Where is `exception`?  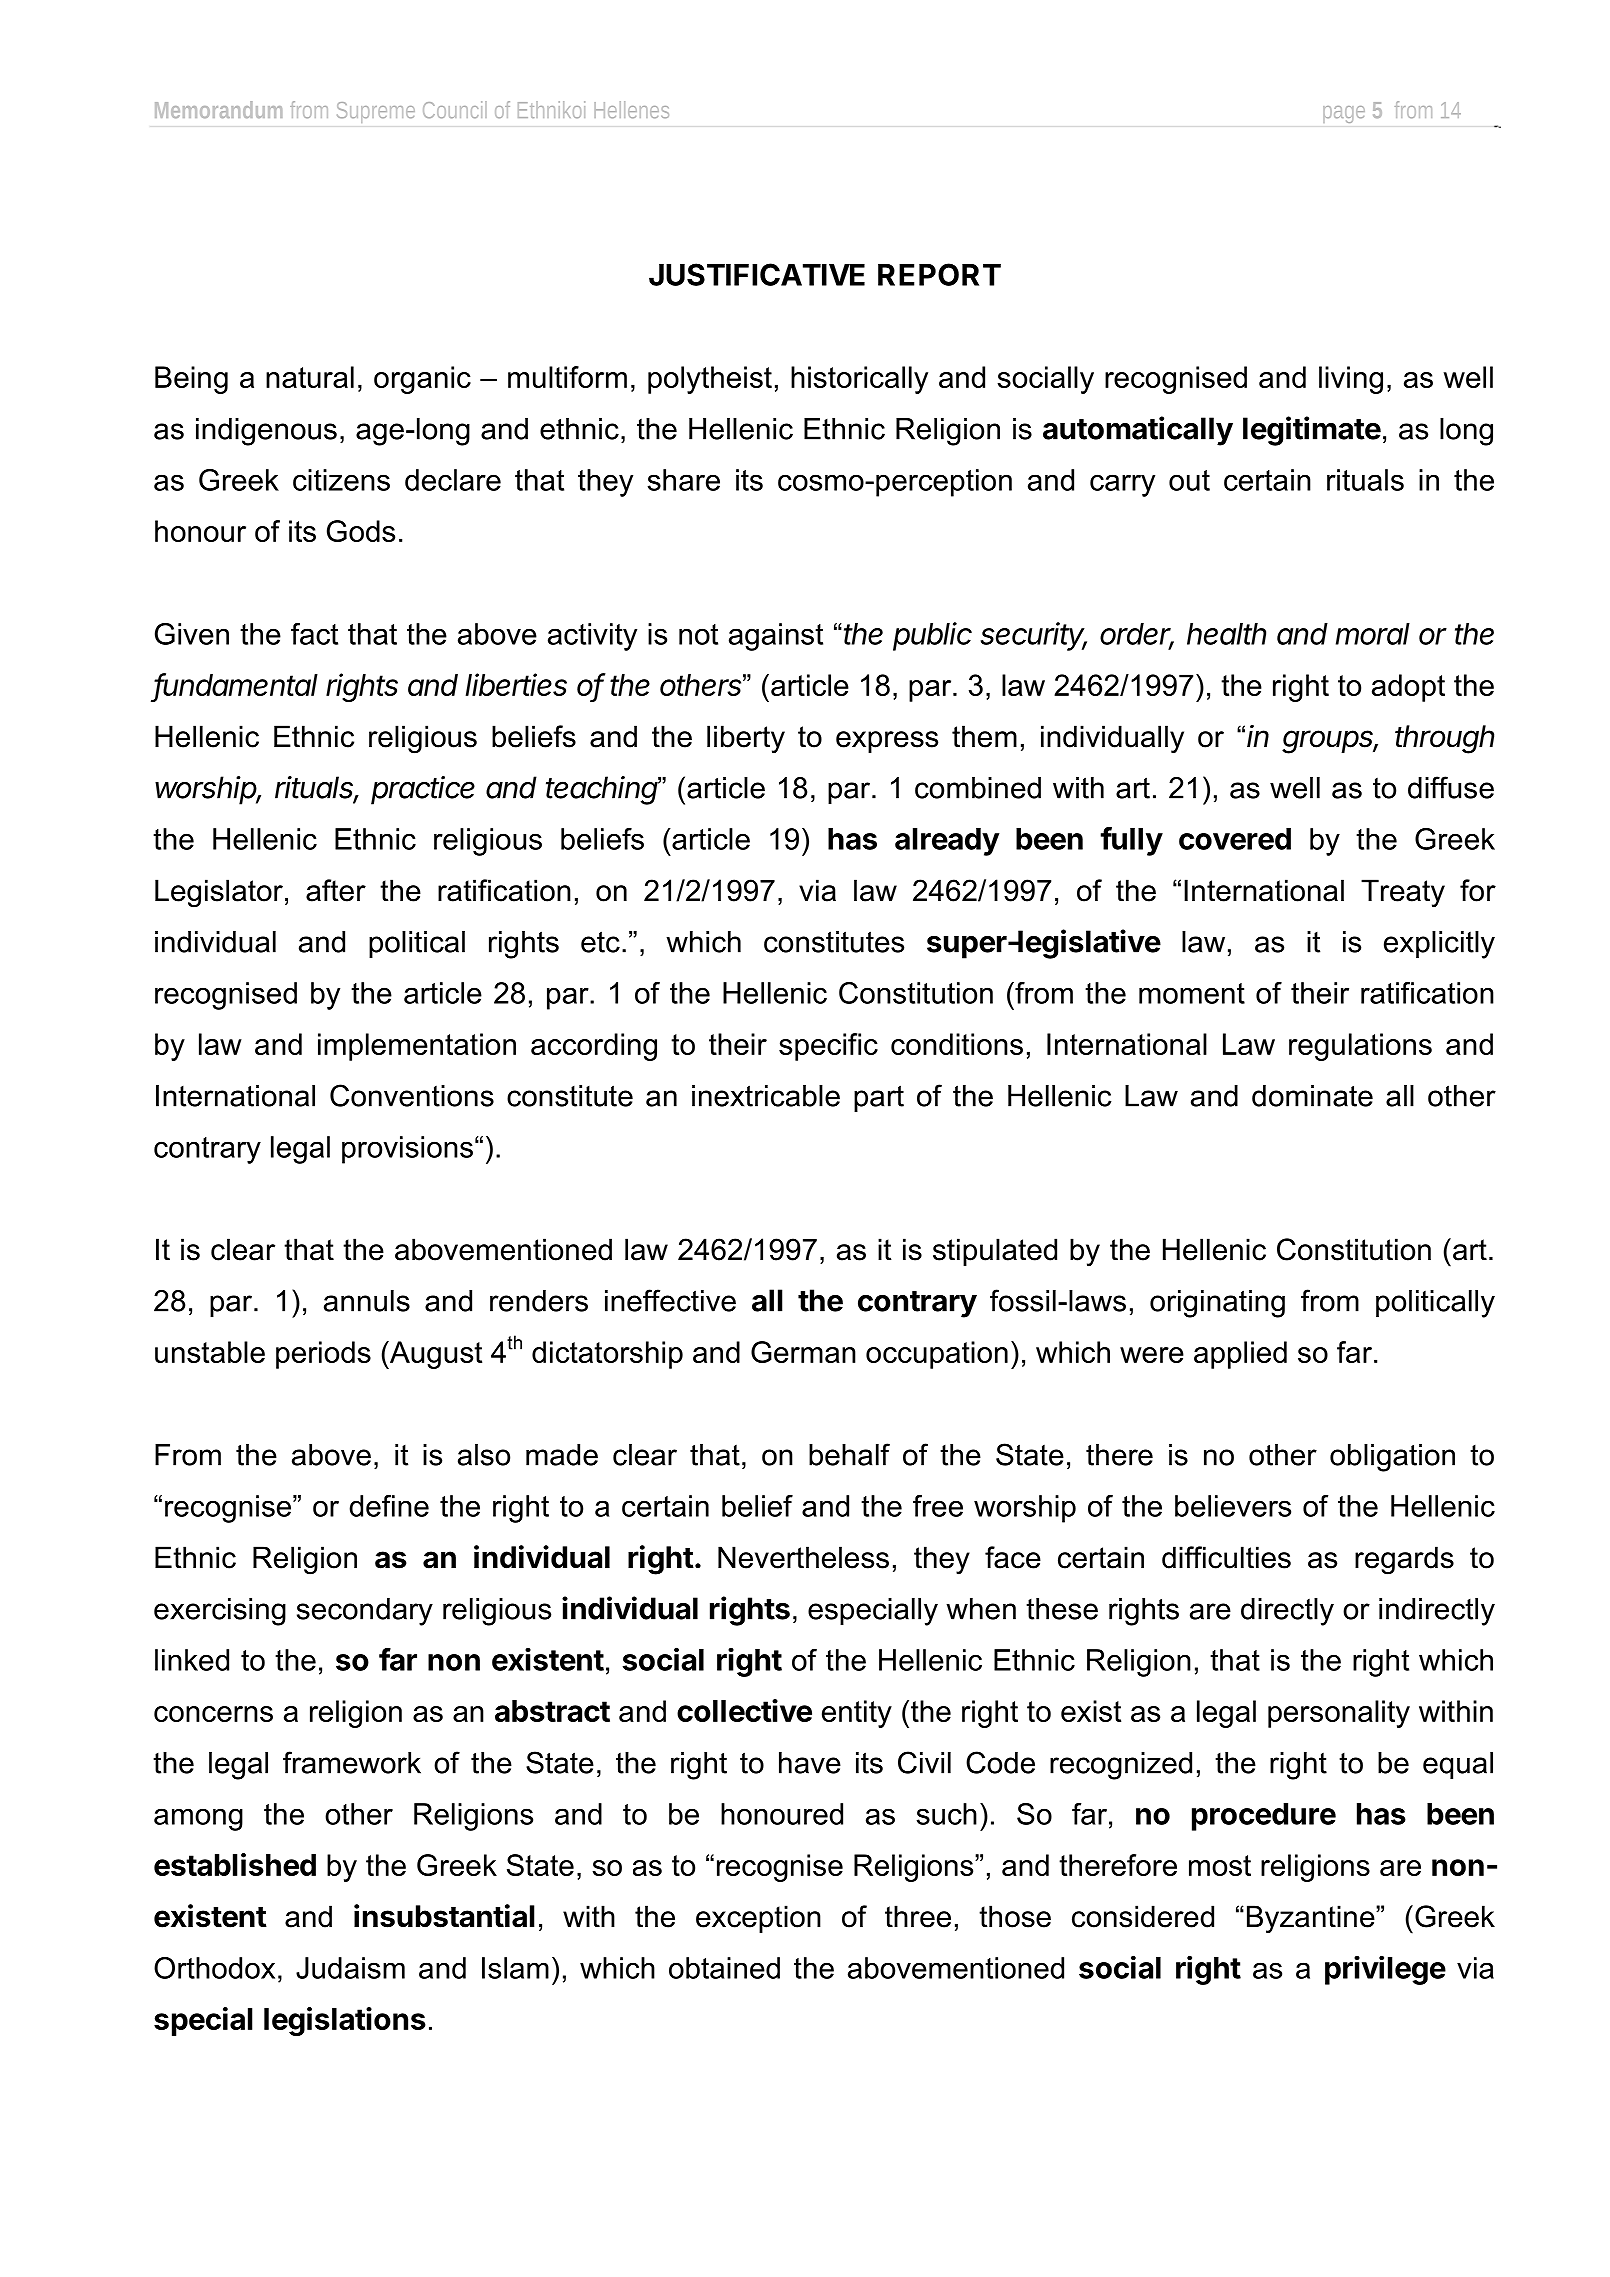
exception is located at coordinates (758, 1919).
